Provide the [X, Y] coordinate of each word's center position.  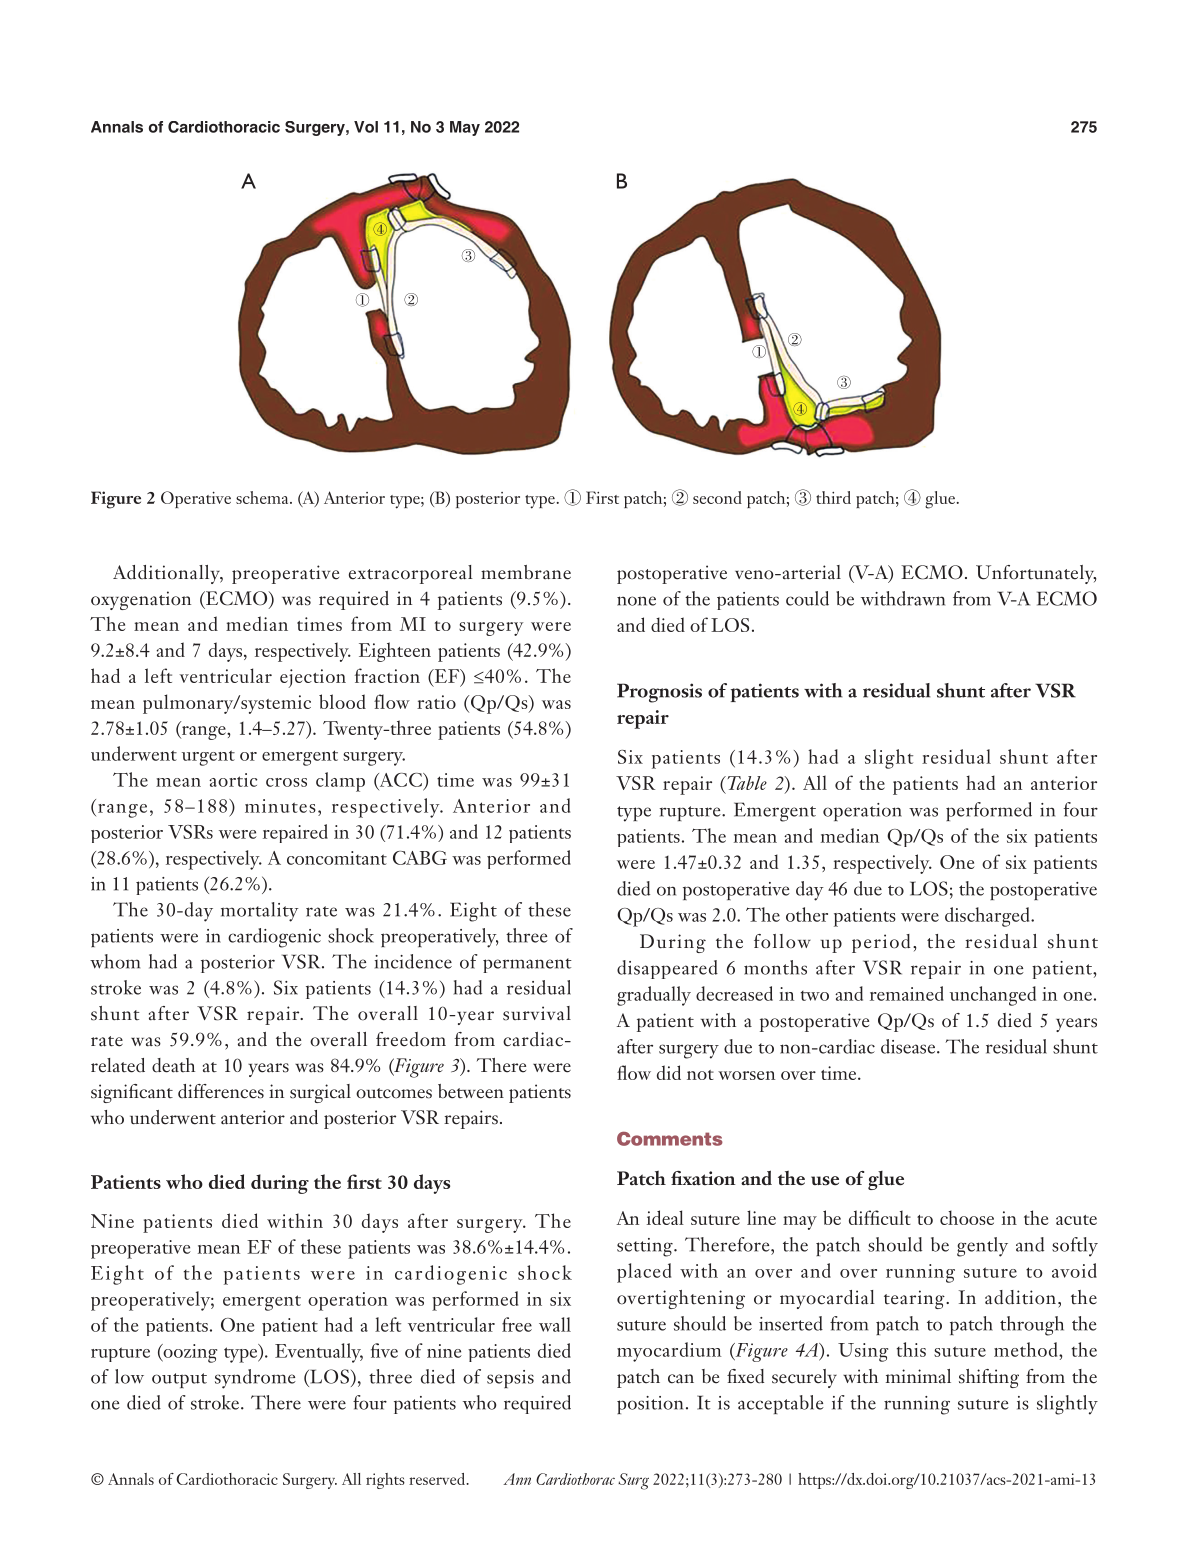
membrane [526, 572]
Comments [670, 1139]
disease [909, 1046]
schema [263, 497]
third [833, 497]
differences [221, 1091]
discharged [988, 917]
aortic [233, 780]
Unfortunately [1036, 574]
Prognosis [659, 693]
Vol [366, 127]
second [717, 497]
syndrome [255, 1379]
